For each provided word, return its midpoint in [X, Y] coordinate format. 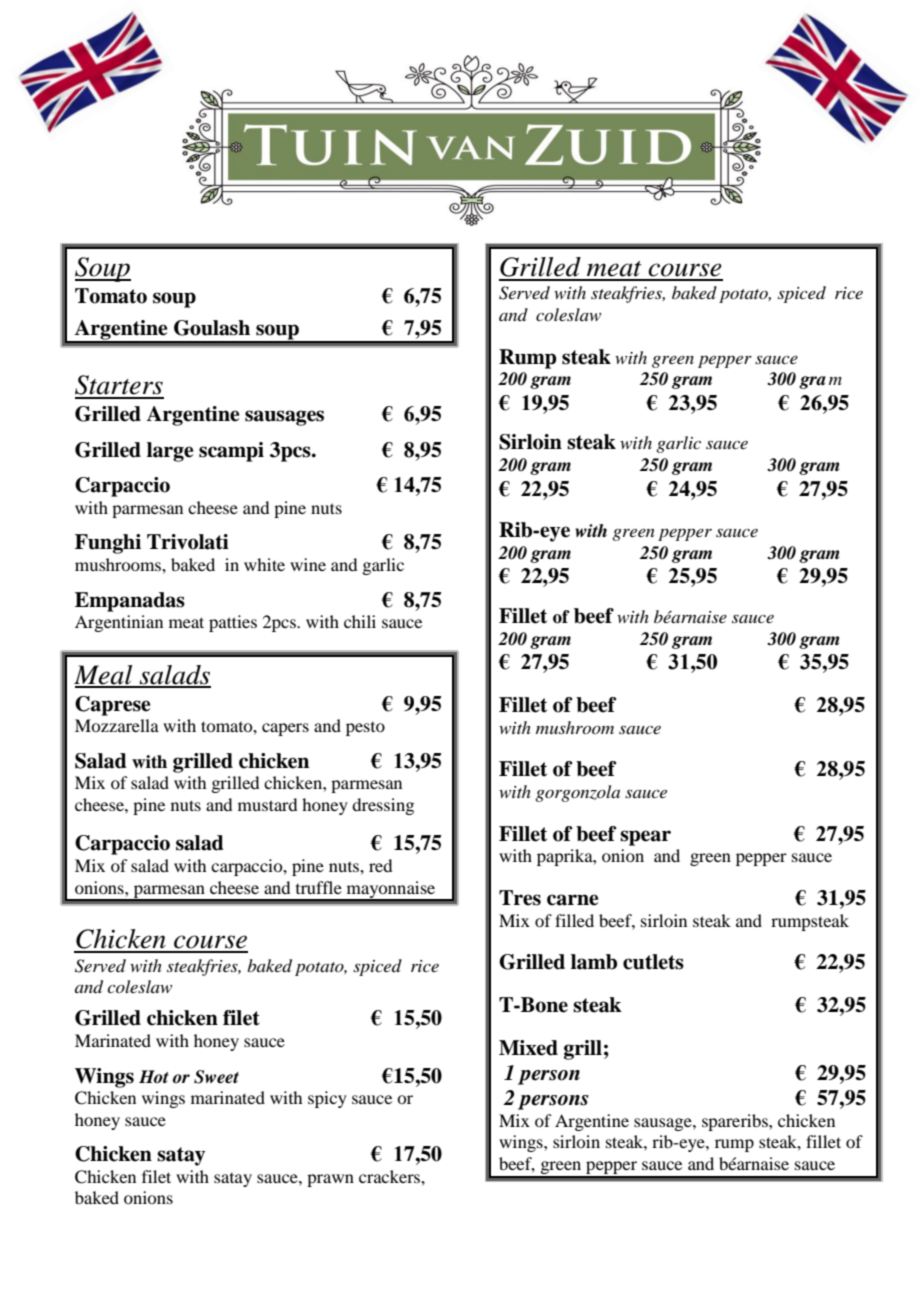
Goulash [212, 328]
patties [233, 623]
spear [645, 838]
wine [308, 564]
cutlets [653, 962]
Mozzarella [117, 725]
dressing [383, 806]
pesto [365, 729]
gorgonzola [577, 793]
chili [360, 621]
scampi [231, 452]
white [264, 564]
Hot [154, 1076]
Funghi [108, 544]
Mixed [528, 1048]
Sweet [216, 1077]
